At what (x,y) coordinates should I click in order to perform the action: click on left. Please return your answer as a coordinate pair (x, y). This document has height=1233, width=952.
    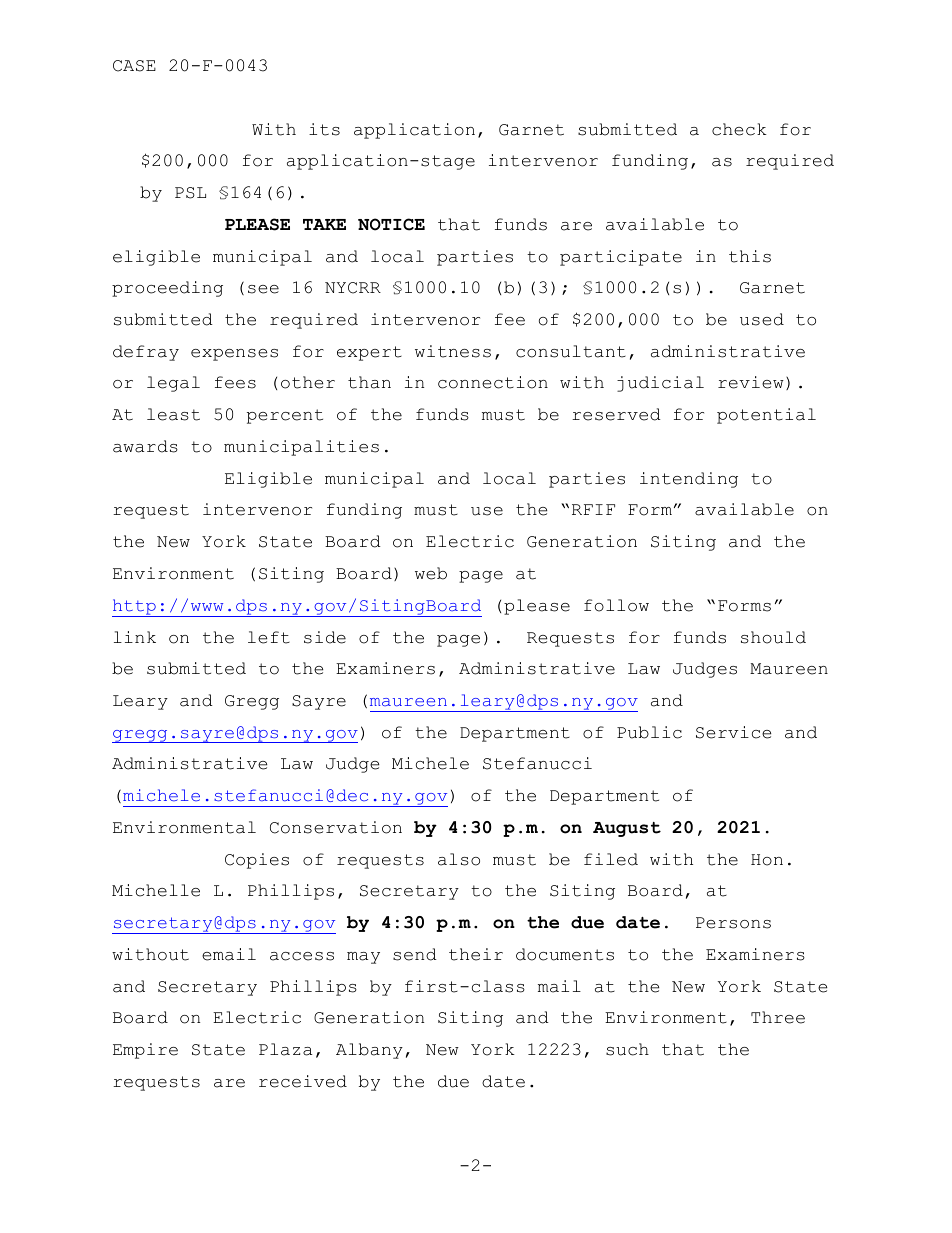
    Looking at the image, I should click on (269, 637).
